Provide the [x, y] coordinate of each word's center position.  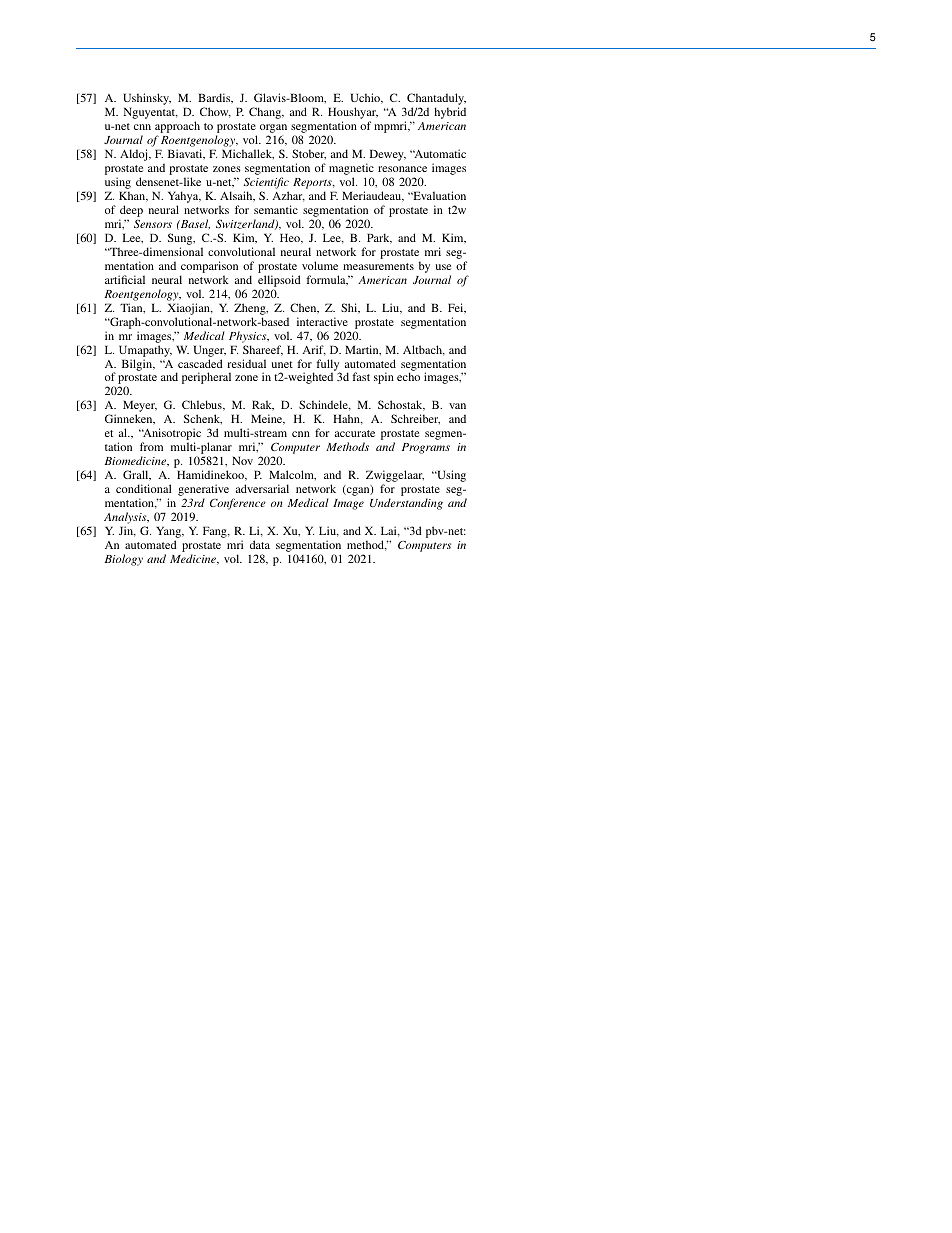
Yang [170, 533]
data [260, 544]
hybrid [450, 113]
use [443, 267]
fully [328, 366]
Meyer [140, 407]
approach [177, 128]
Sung [181, 240]
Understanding [406, 504]
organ [273, 130]
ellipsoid [279, 281]
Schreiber [415, 419]
